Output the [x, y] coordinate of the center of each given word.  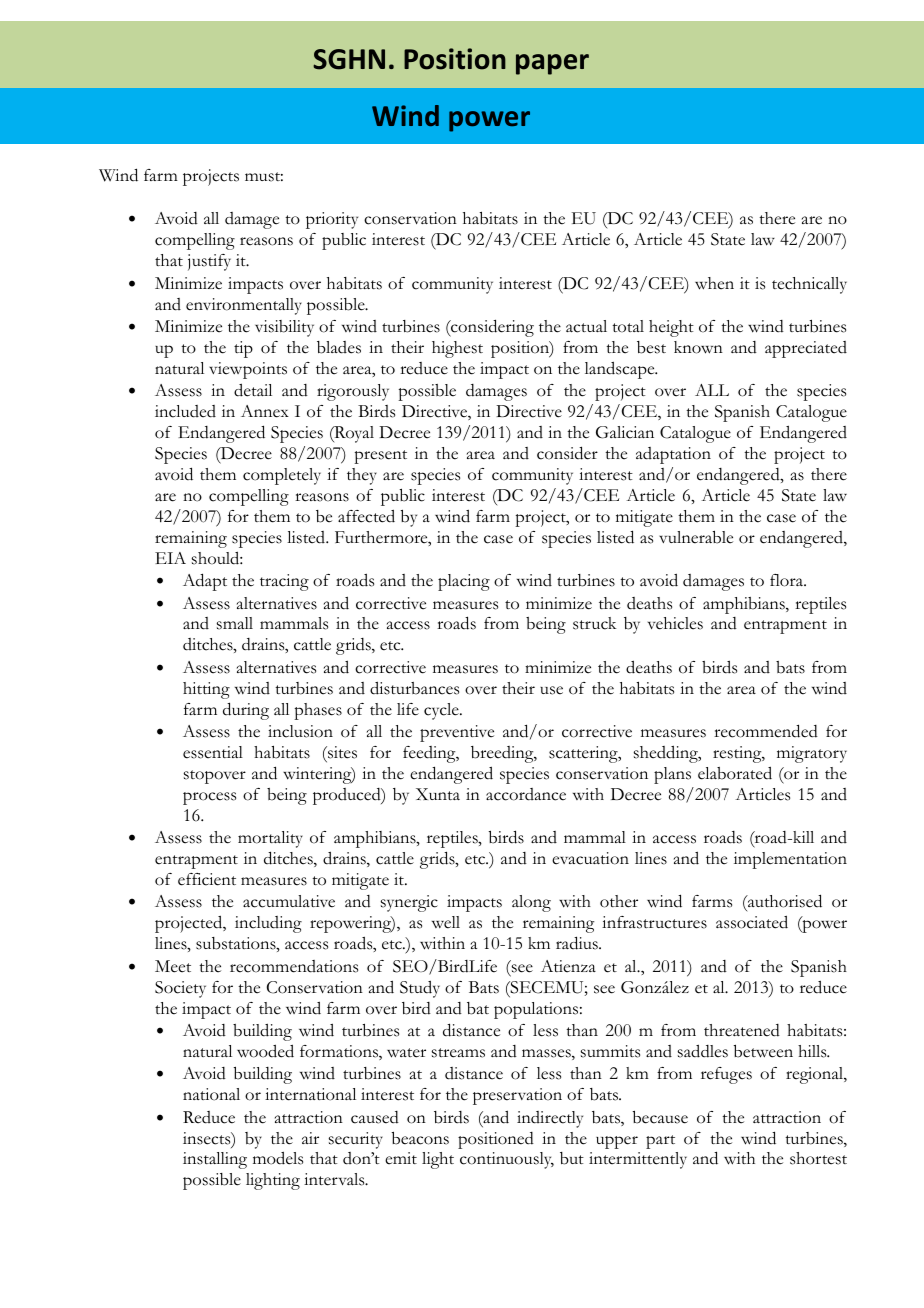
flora [788, 580]
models [278, 1158]
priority [332, 220]
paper [552, 64]
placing [464, 582]
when [714, 283]
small [235, 623]
